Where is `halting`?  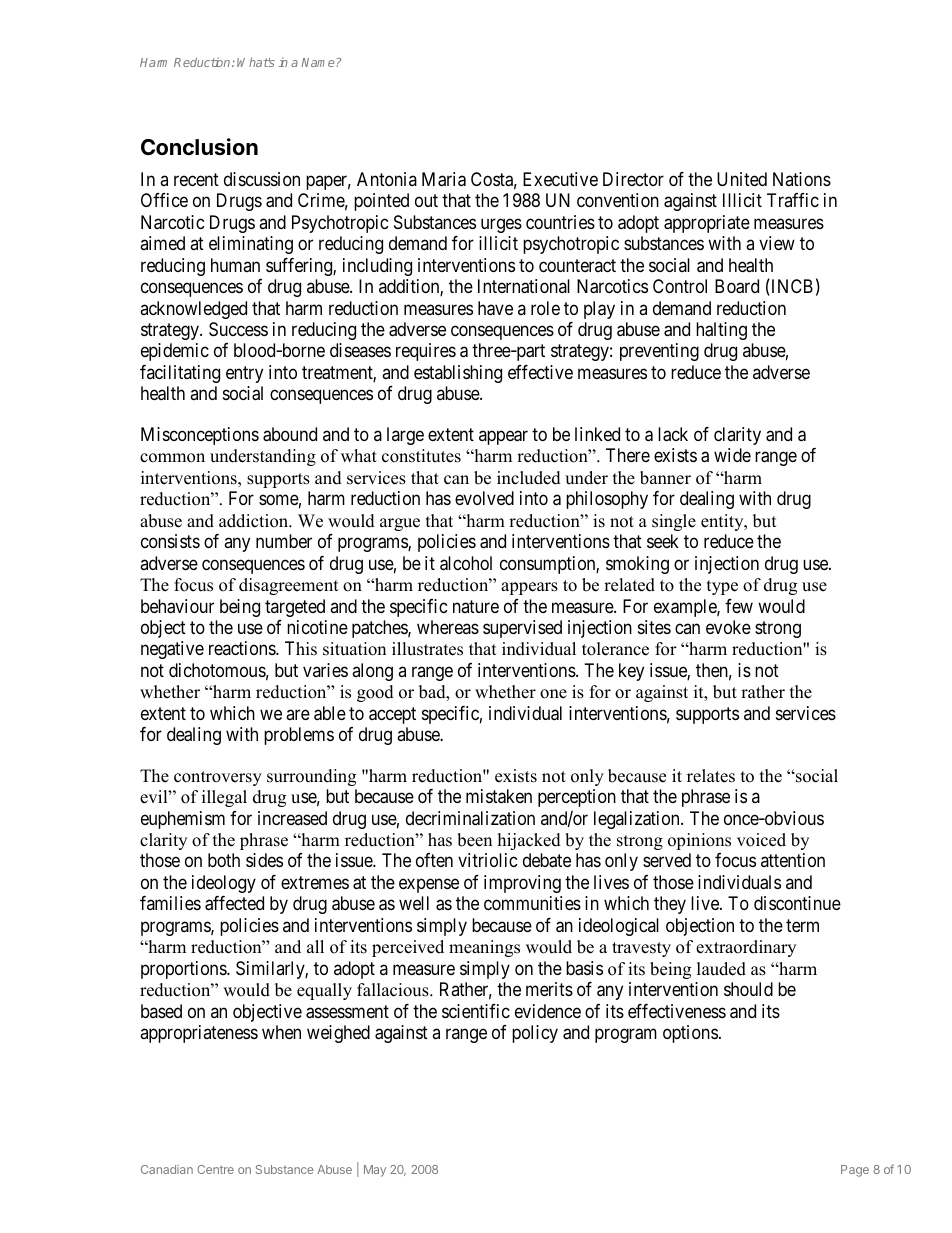 halting is located at coordinates (721, 331).
